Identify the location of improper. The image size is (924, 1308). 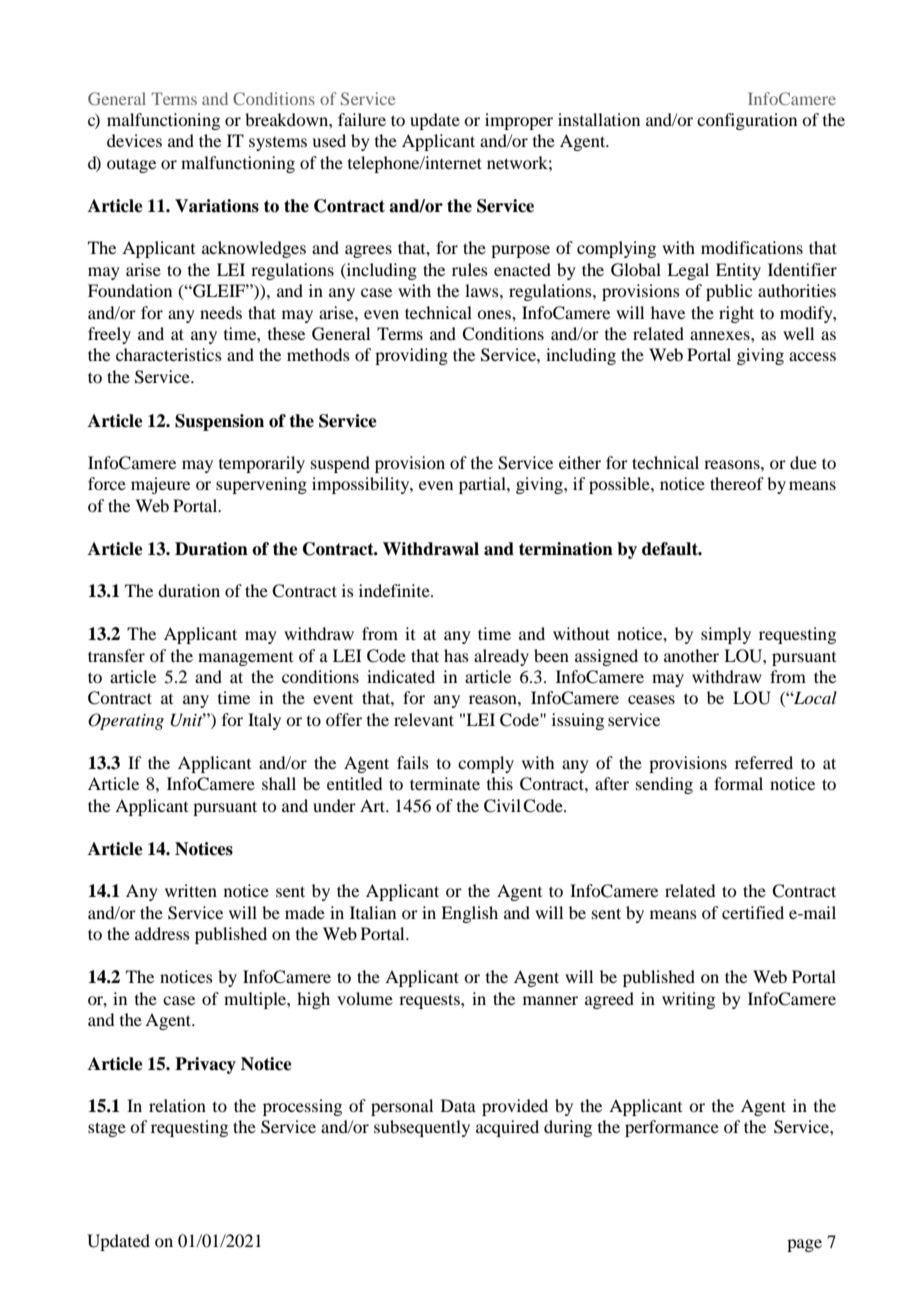
(519, 121).
